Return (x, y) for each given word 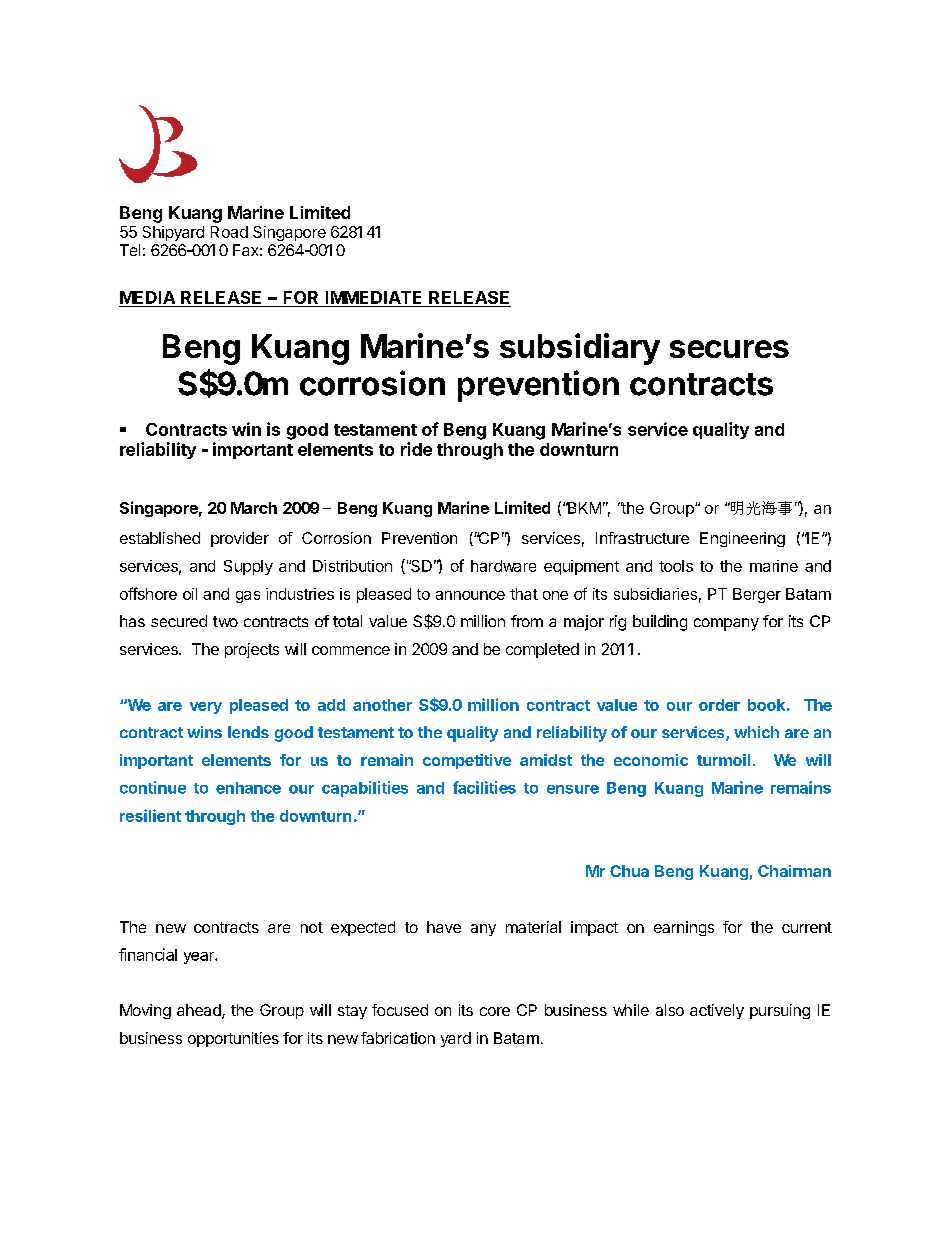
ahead (200, 1011)
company (726, 624)
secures (729, 349)
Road (229, 232)
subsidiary (580, 349)
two (225, 621)
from (527, 621)
